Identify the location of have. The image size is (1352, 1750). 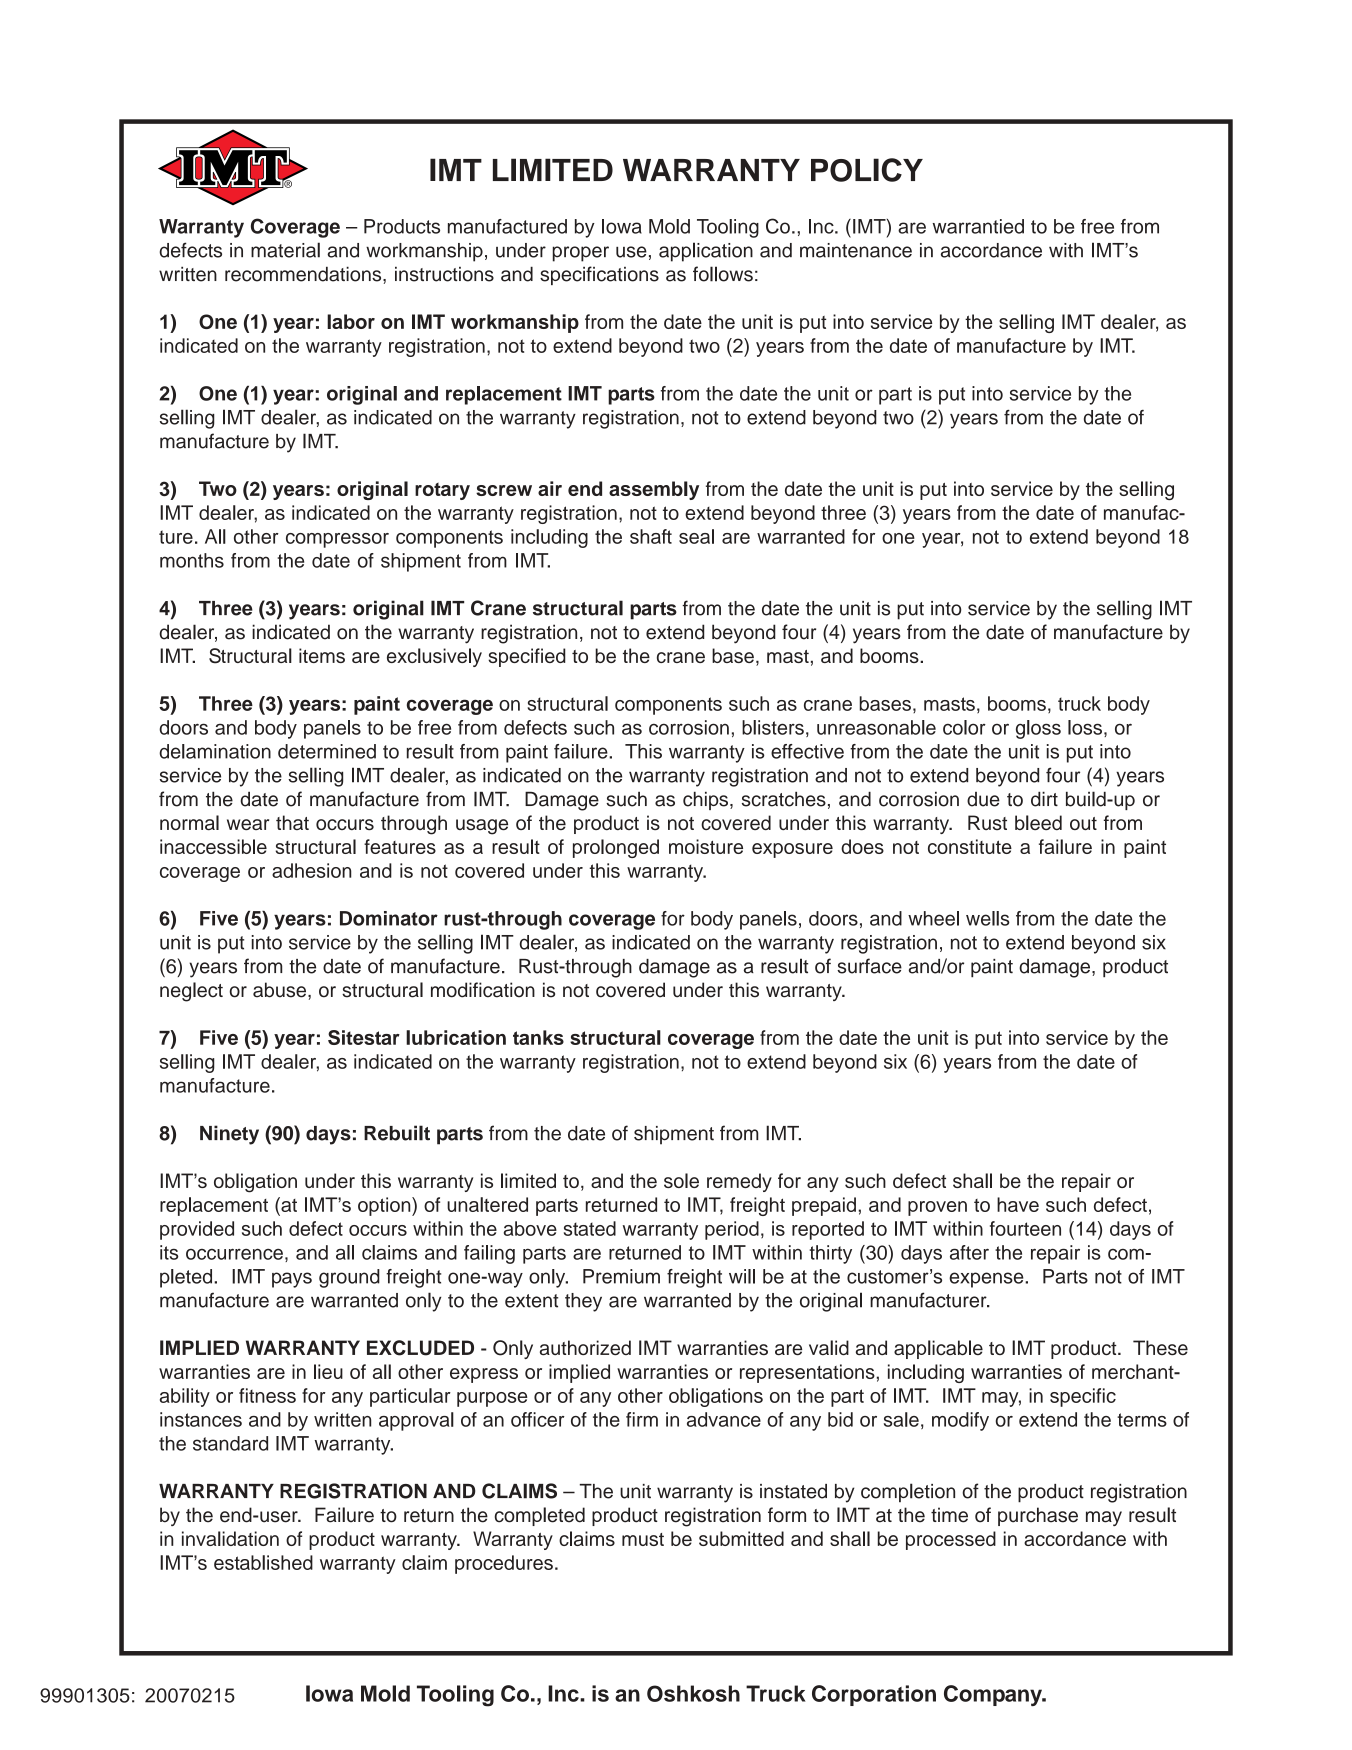
(1018, 1204).
